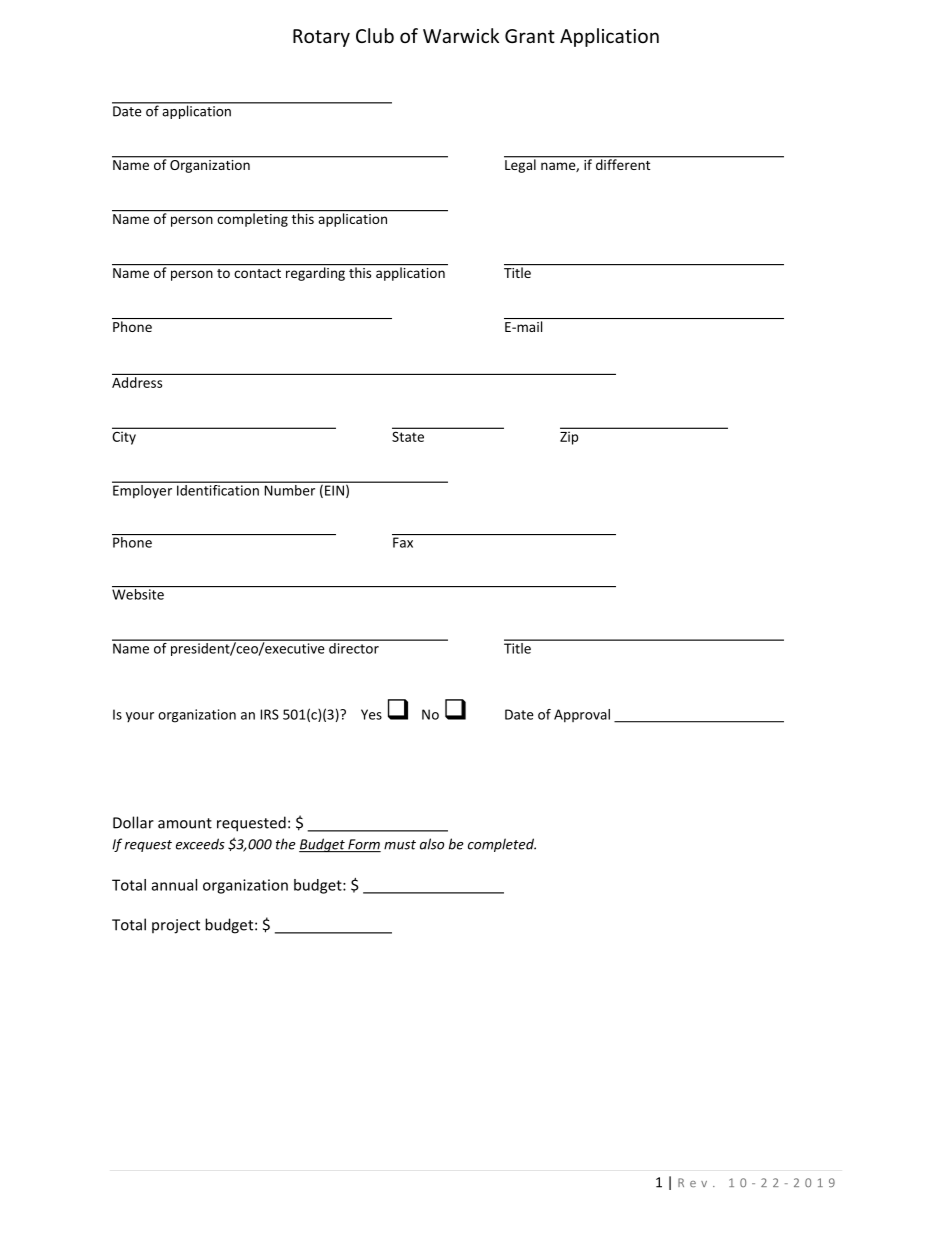  I want to click on Fax, so click(403, 542).
